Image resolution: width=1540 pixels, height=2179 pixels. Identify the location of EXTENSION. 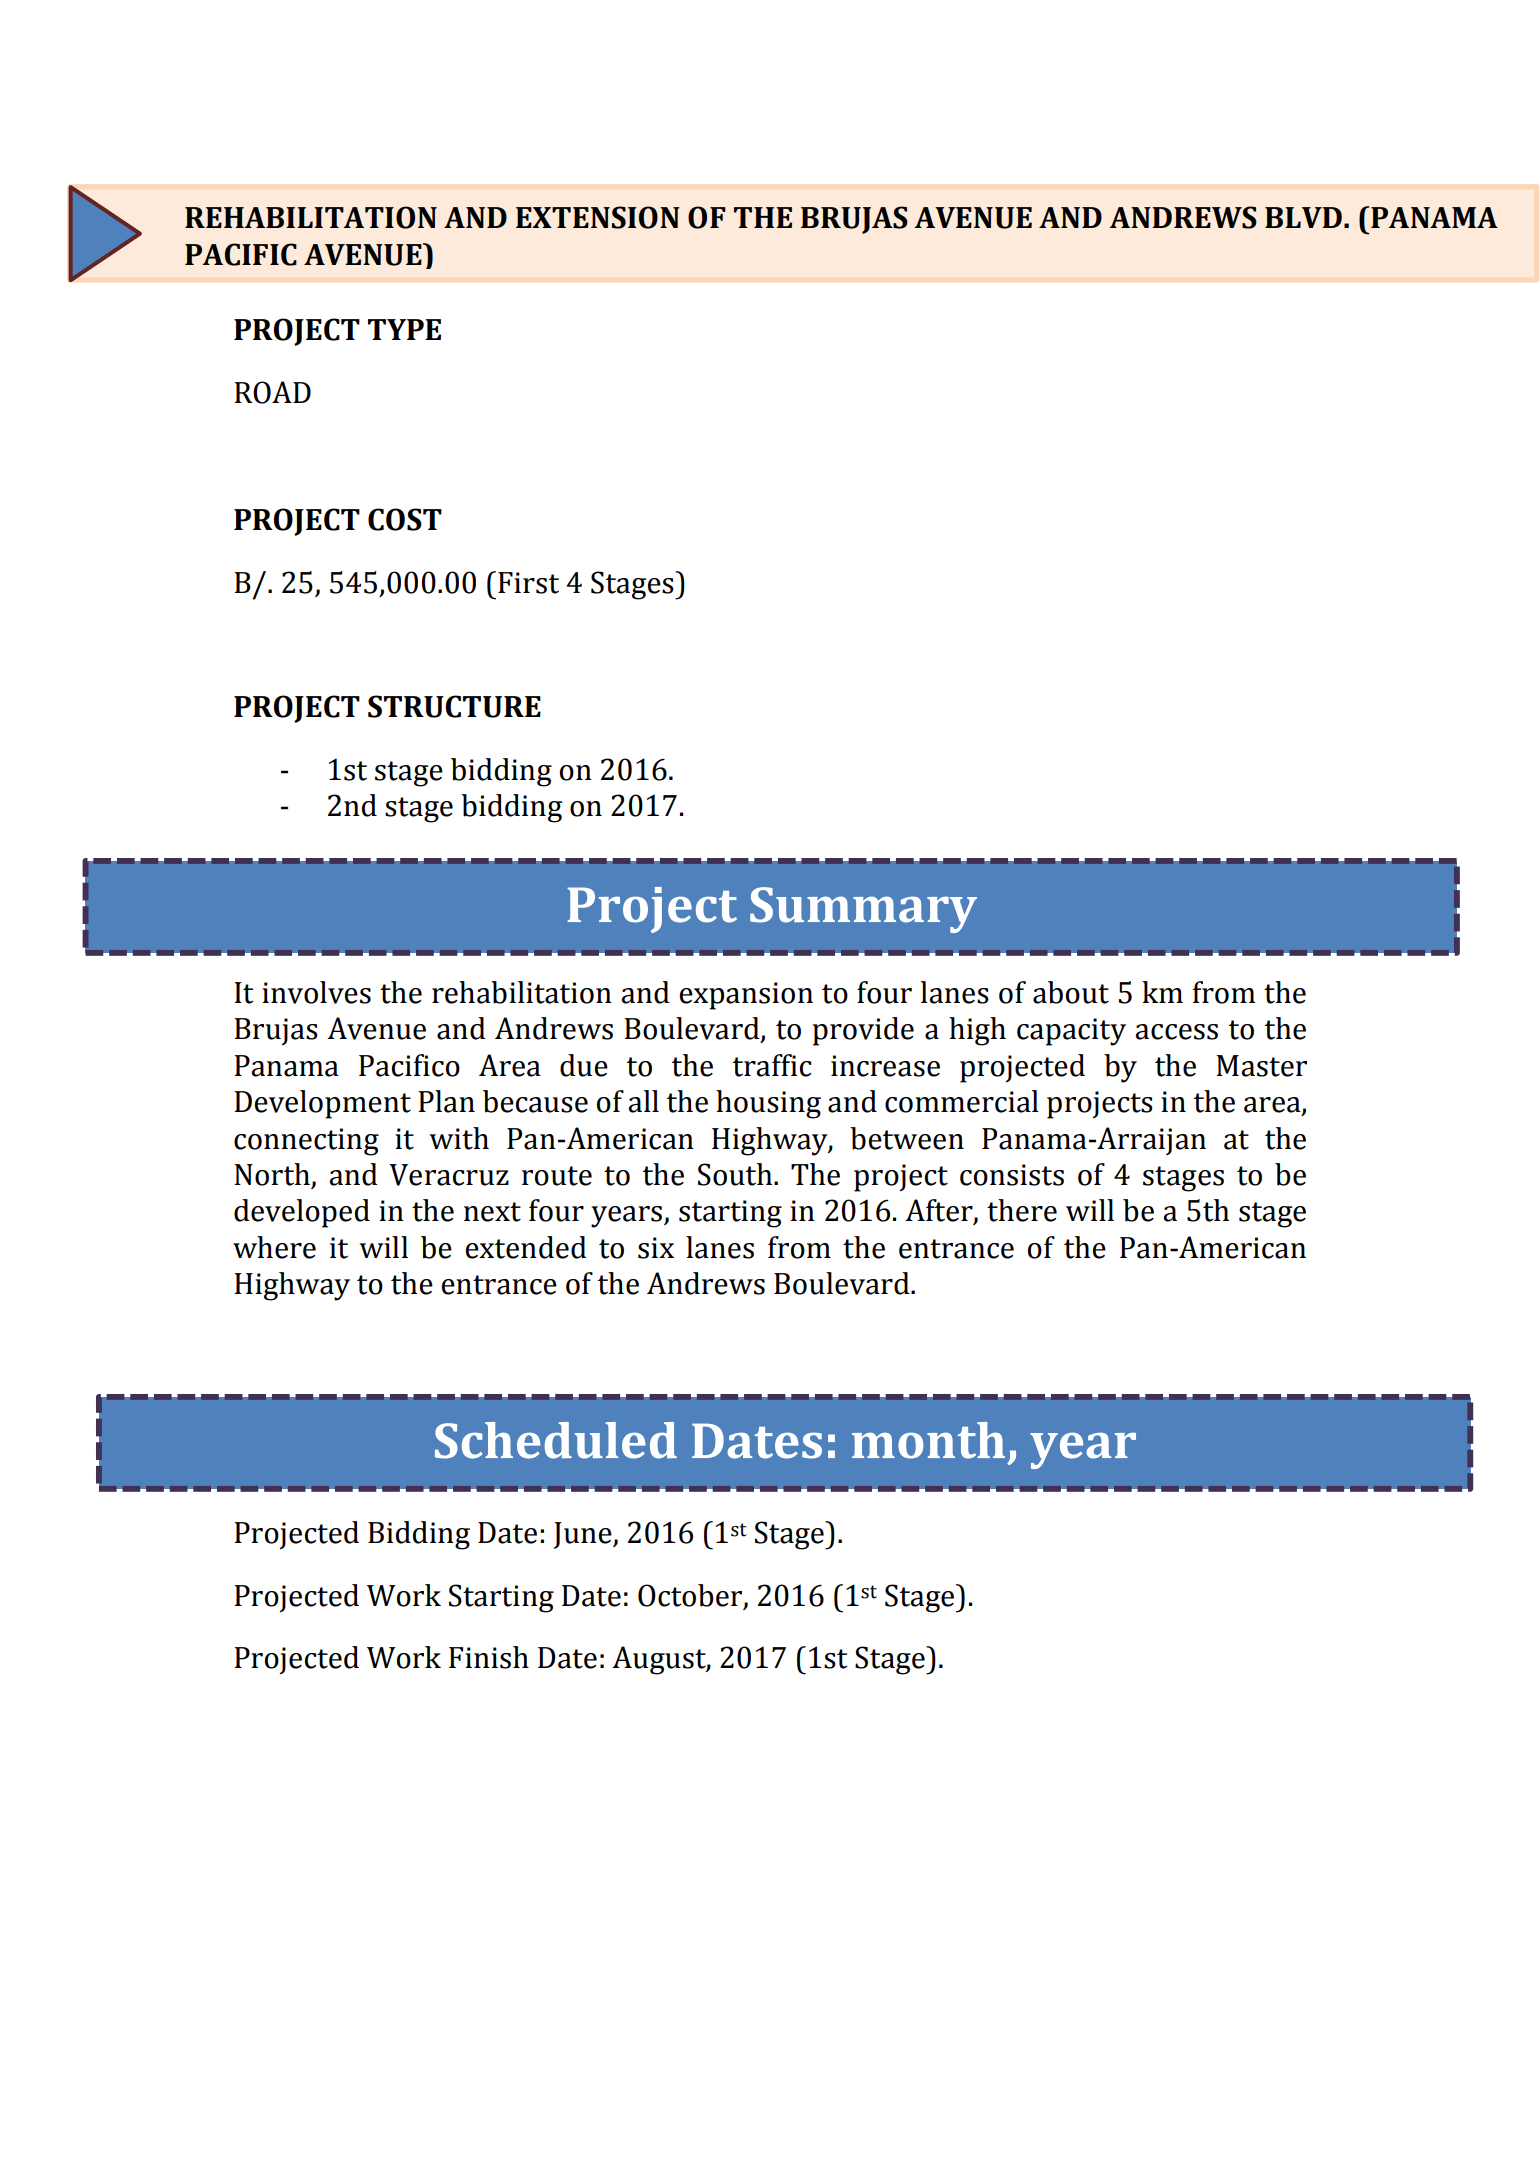
(598, 217).
